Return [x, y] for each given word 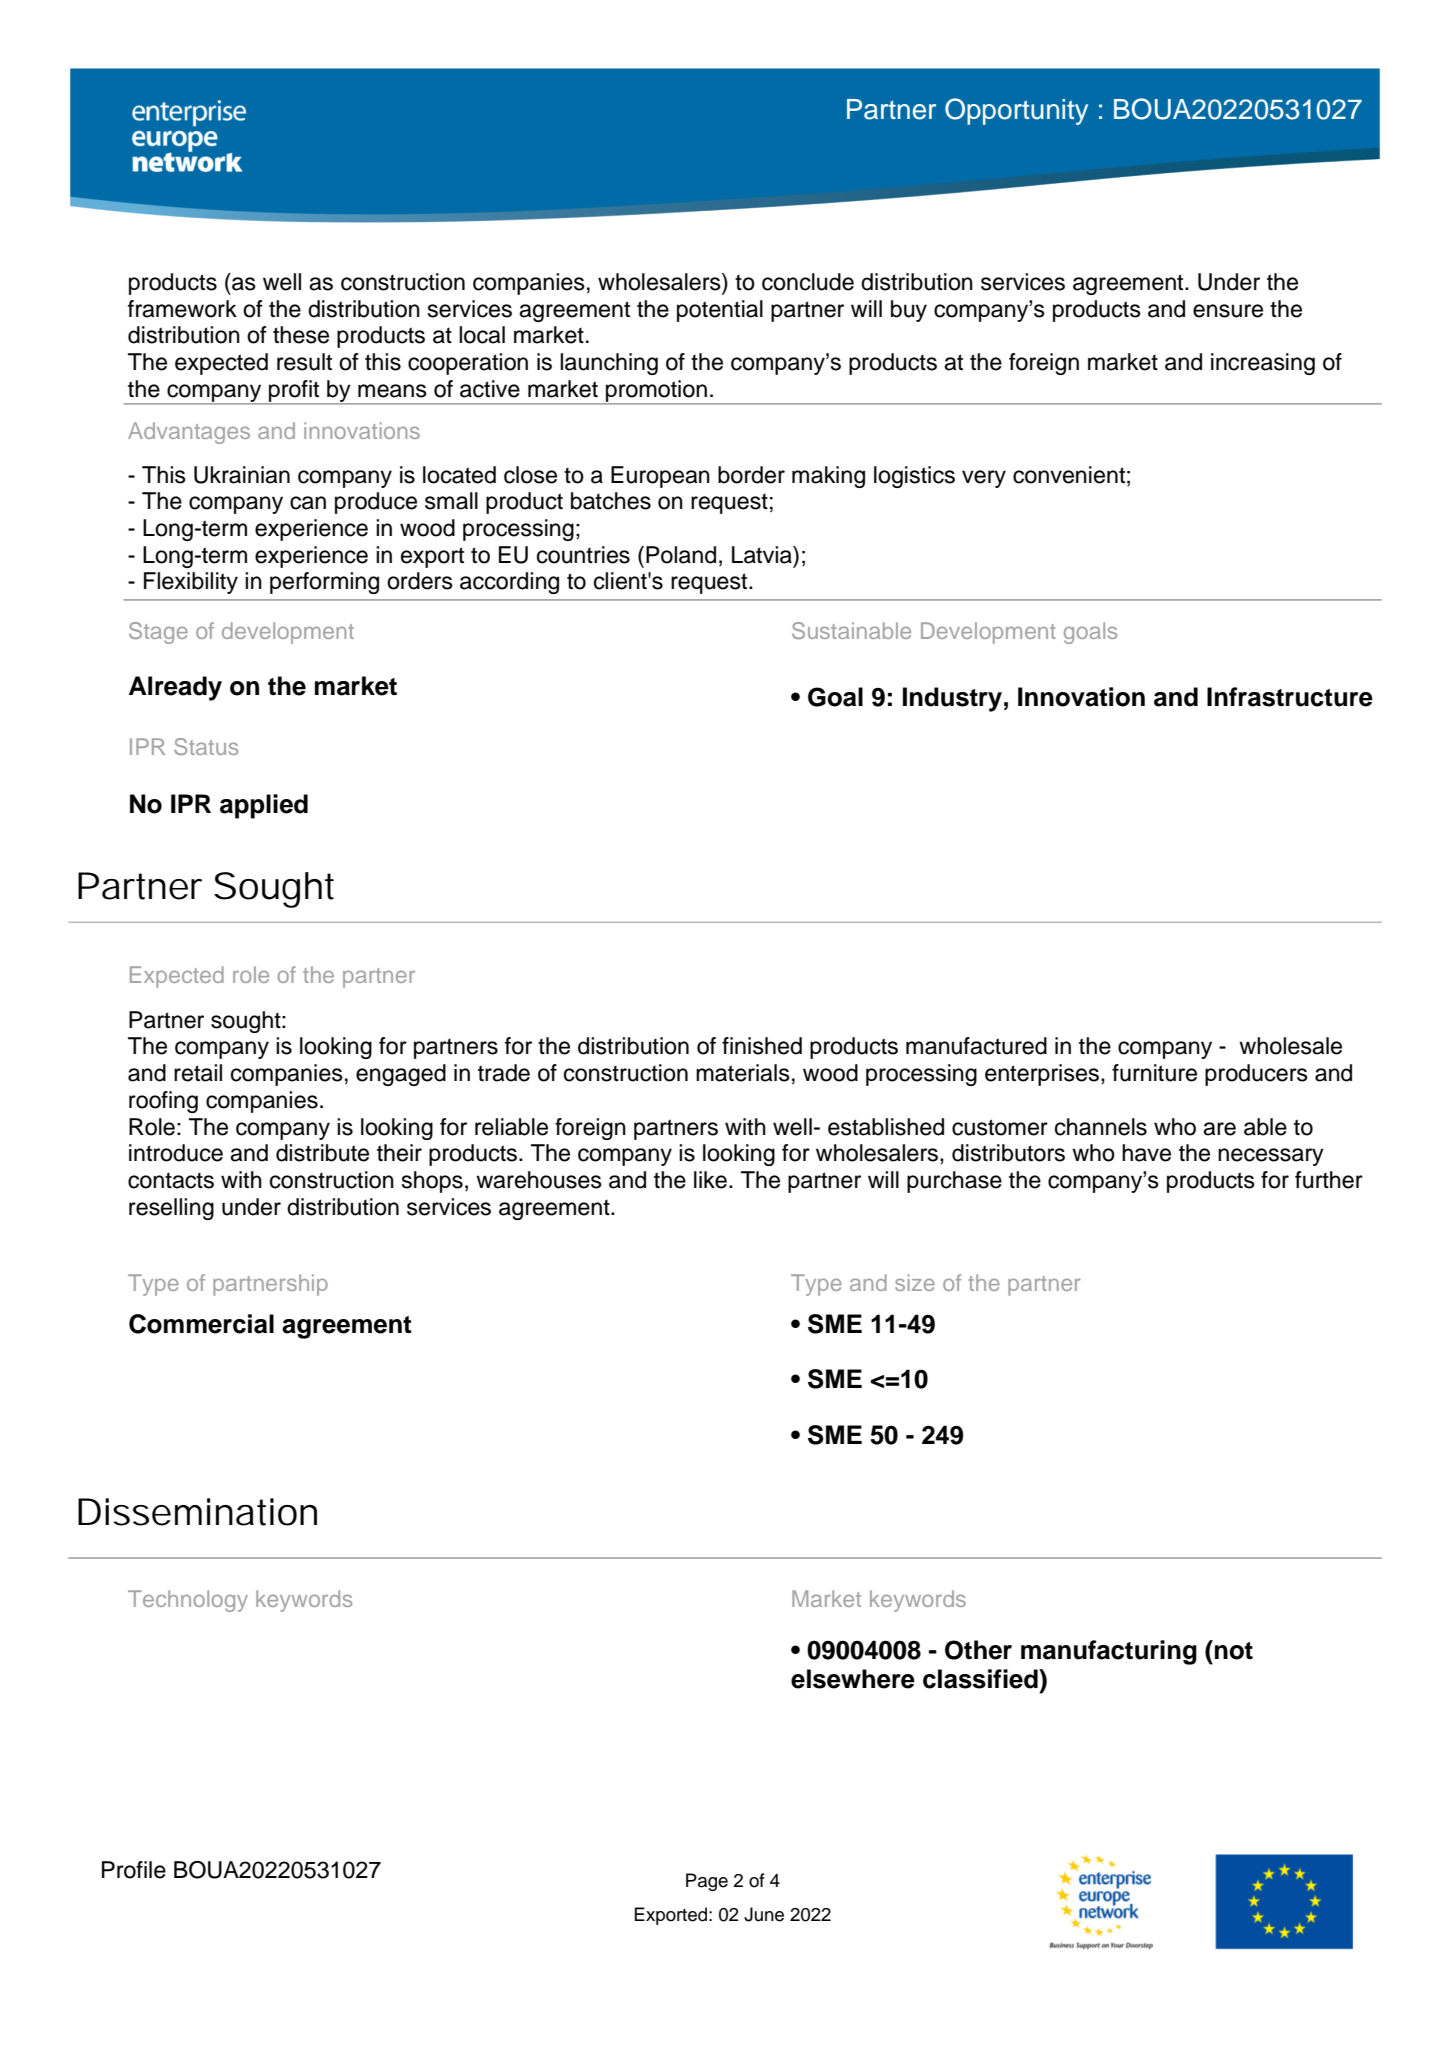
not [1234, 1651]
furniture [1154, 1073]
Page [707, 1882]
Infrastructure [1290, 697]
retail [198, 1073]
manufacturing [1109, 1652]
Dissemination [197, 1512]
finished [762, 1046]
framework [182, 309]
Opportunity [1016, 111]
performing [324, 583]
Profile [134, 1870]
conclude [808, 282]
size [915, 1282]
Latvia [763, 555]
